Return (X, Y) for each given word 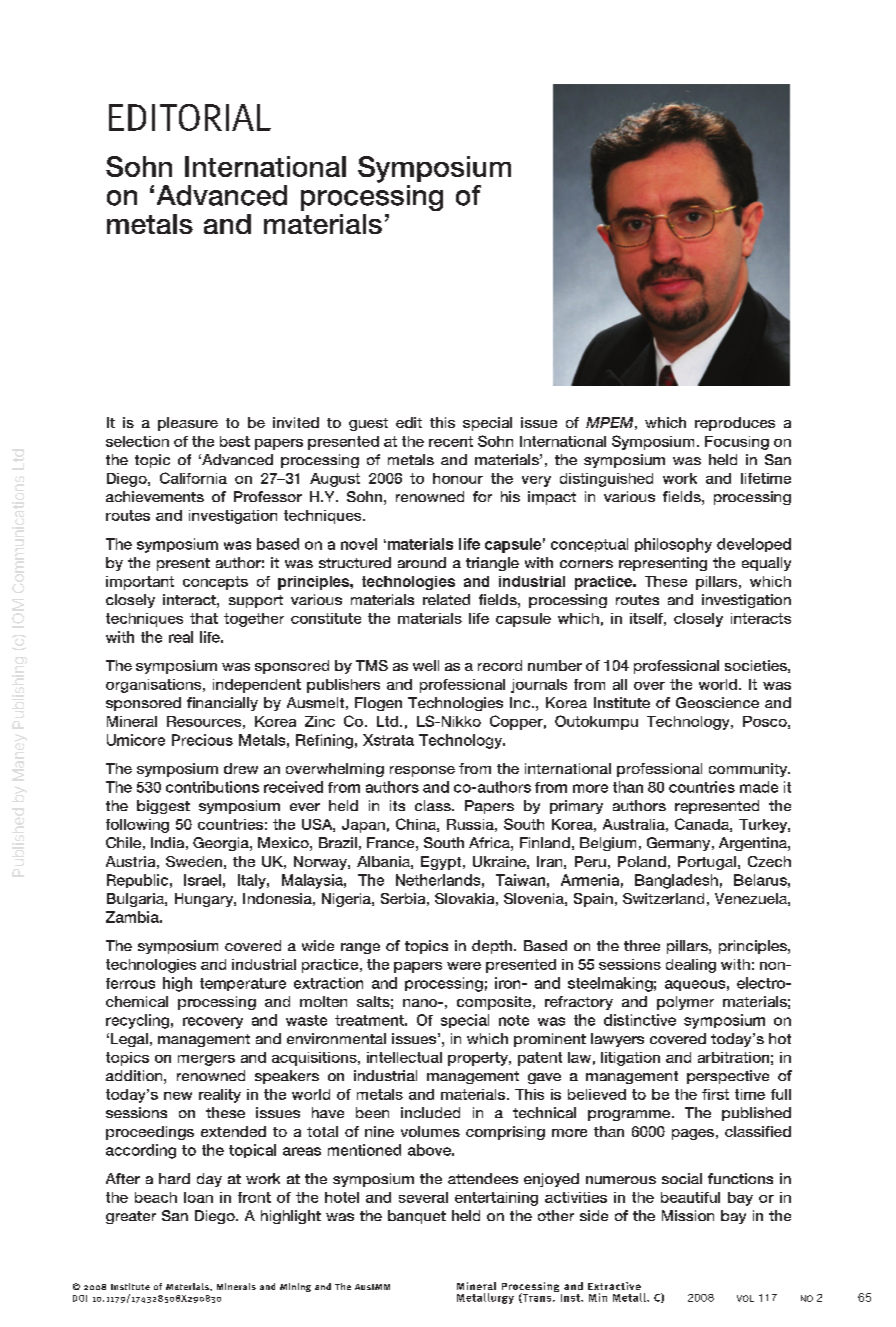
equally (766, 564)
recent (451, 441)
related (446, 599)
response (422, 771)
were (464, 966)
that (204, 618)
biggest (163, 807)
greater (131, 1217)
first (715, 1094)
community (749, 770)
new (178, 1096)
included (430, 1112)
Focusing (737, 443)
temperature (243, 984)
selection (137, 441)
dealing (691, 966)
